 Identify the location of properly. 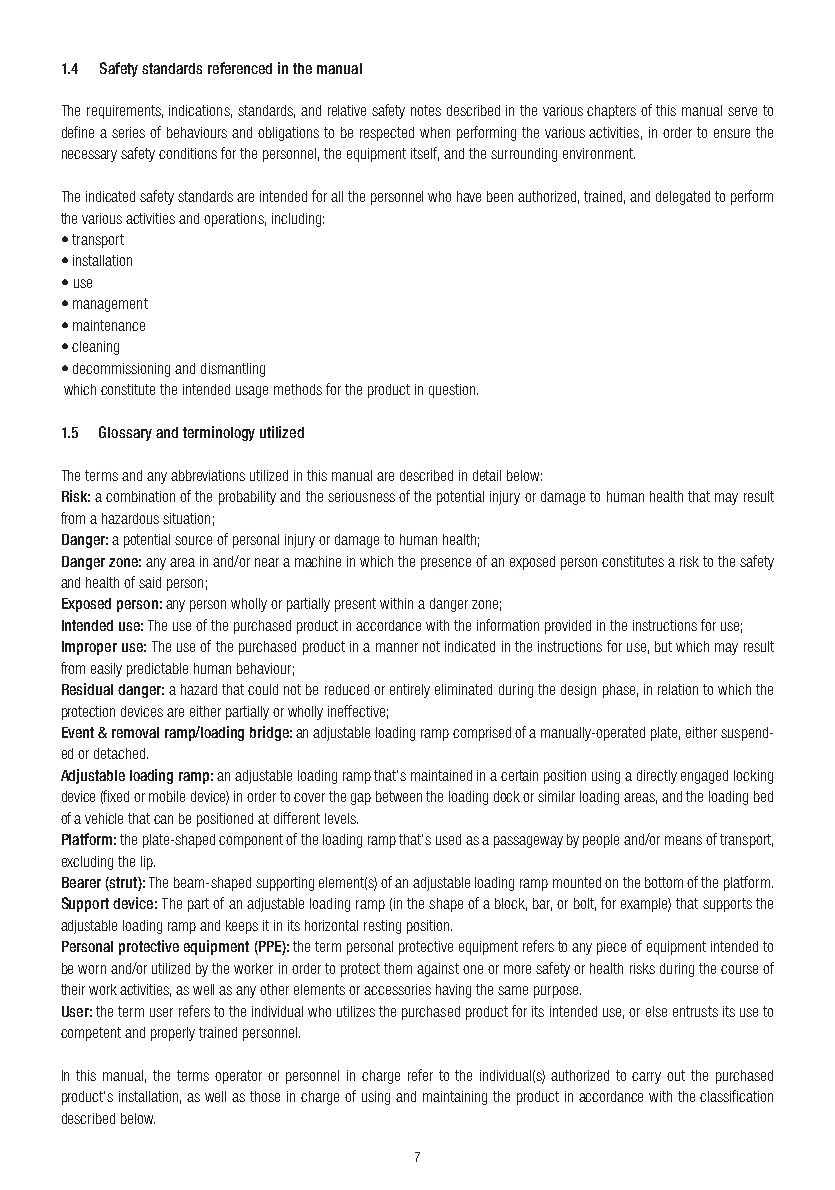
(173, 1034).
